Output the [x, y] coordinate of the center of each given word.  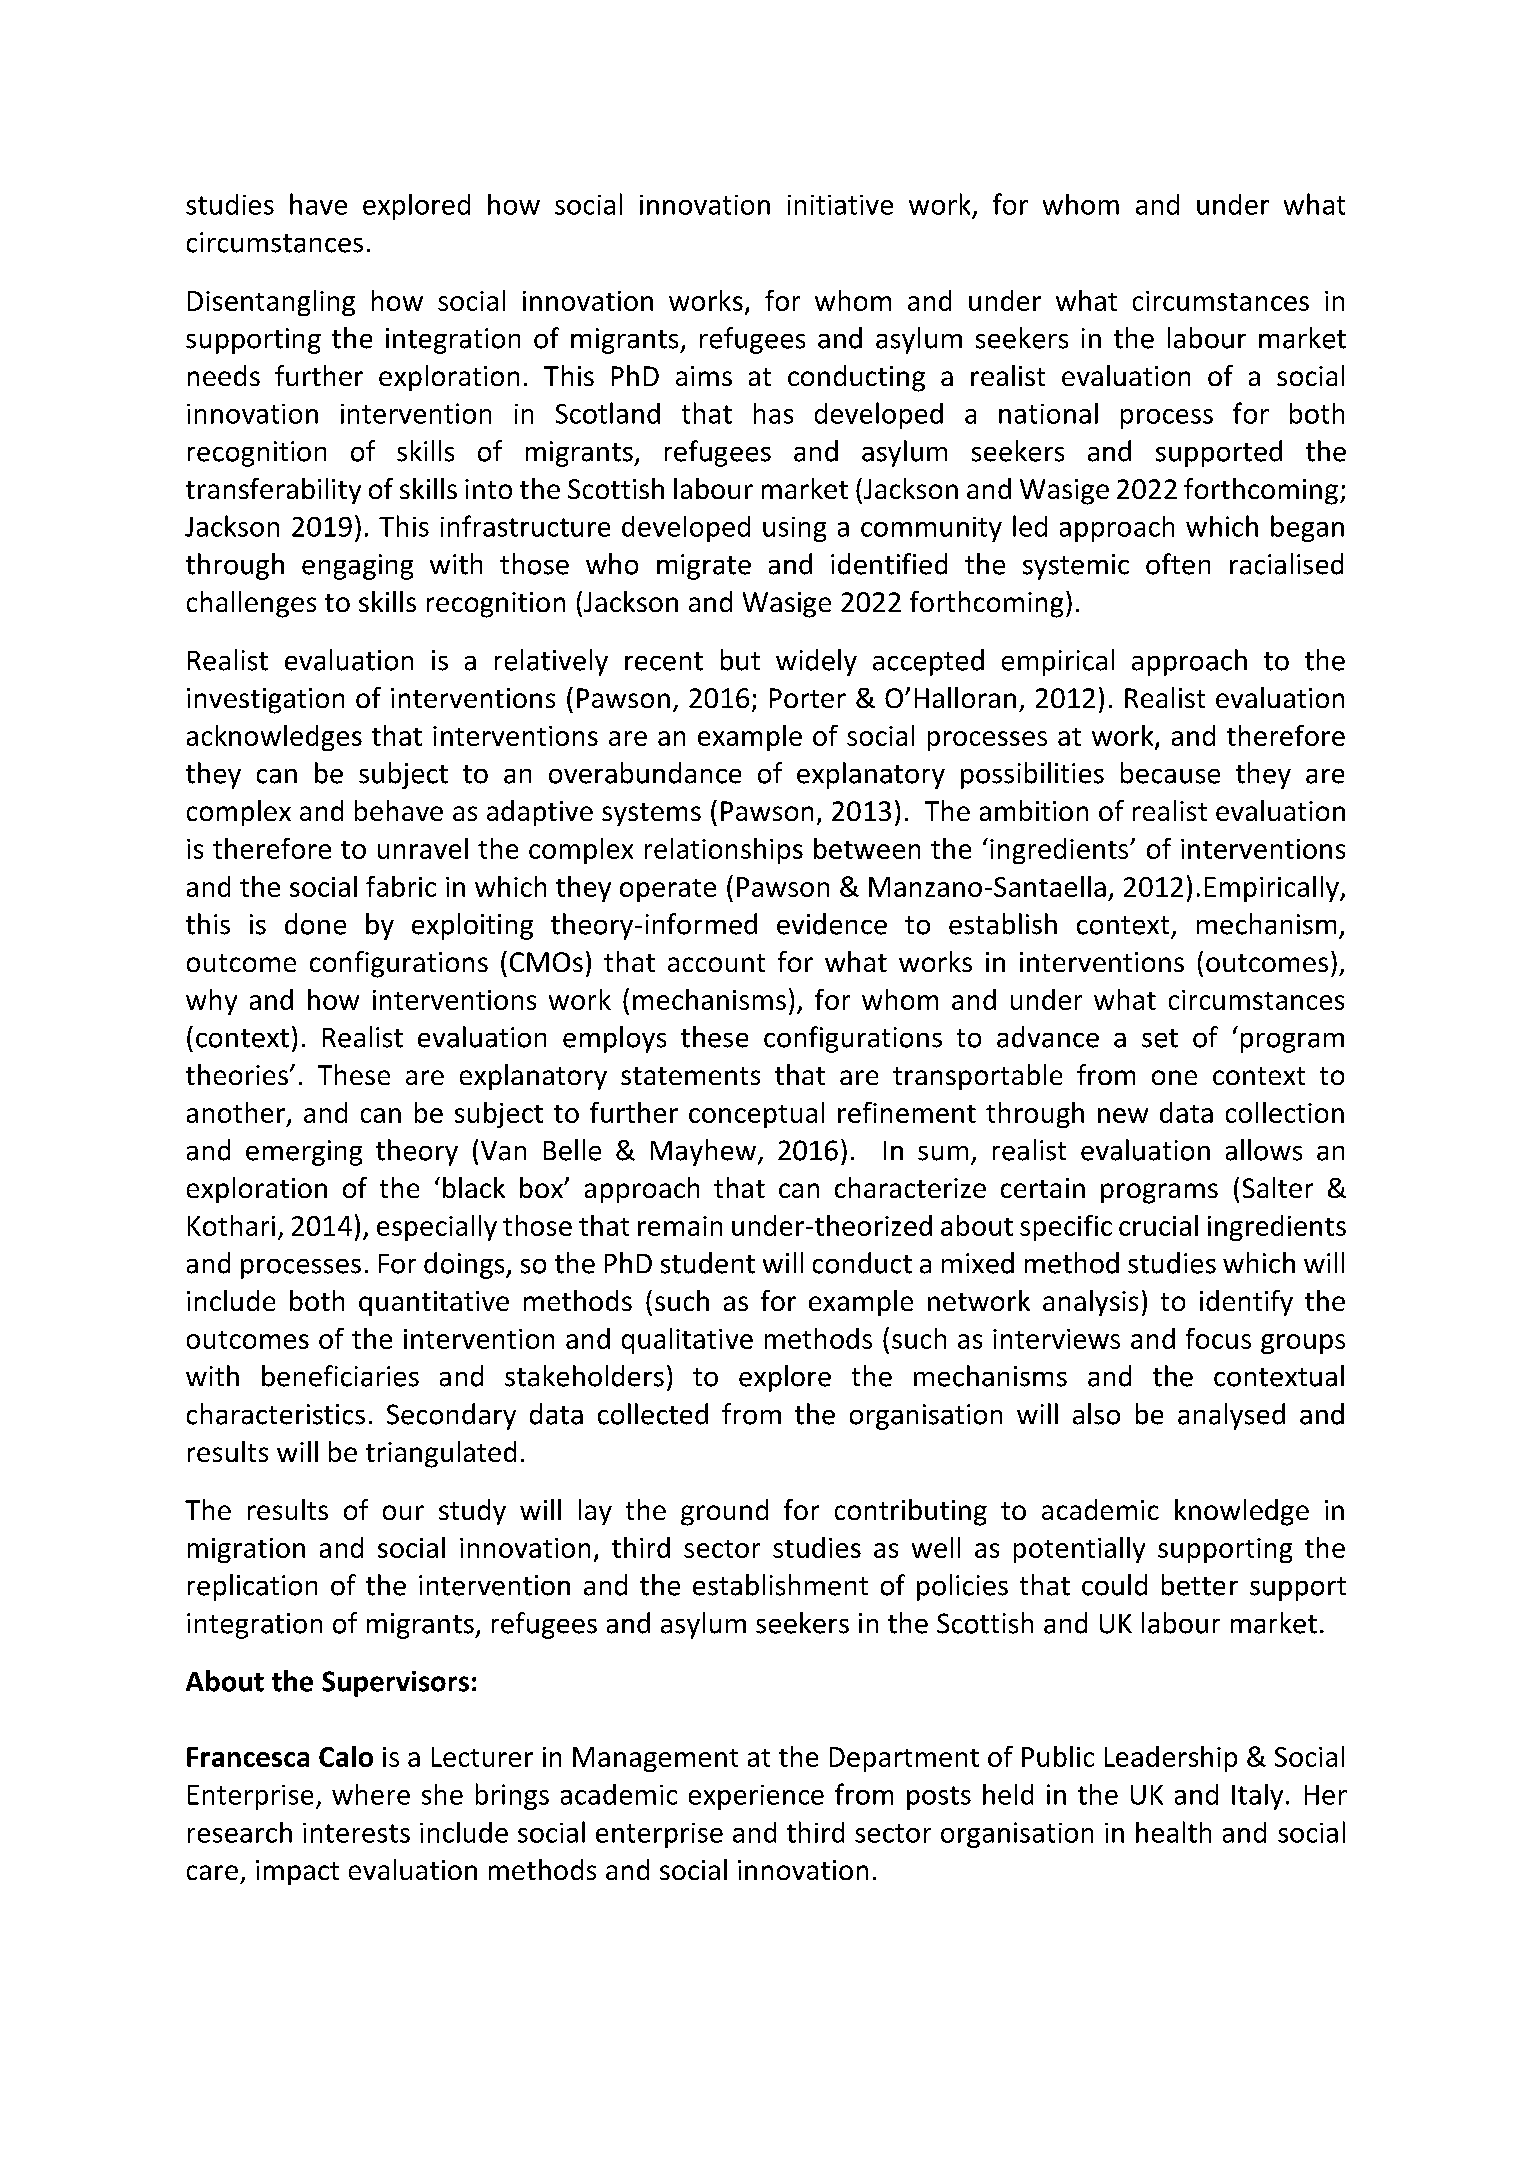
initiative [840, 205]
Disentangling [271, 303]
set [1160, 1038]
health [1173, 1832]
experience [756, 1797]
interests [356, 1833]
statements [690, 1076]
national [1048, 413]
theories [237, 1074]
